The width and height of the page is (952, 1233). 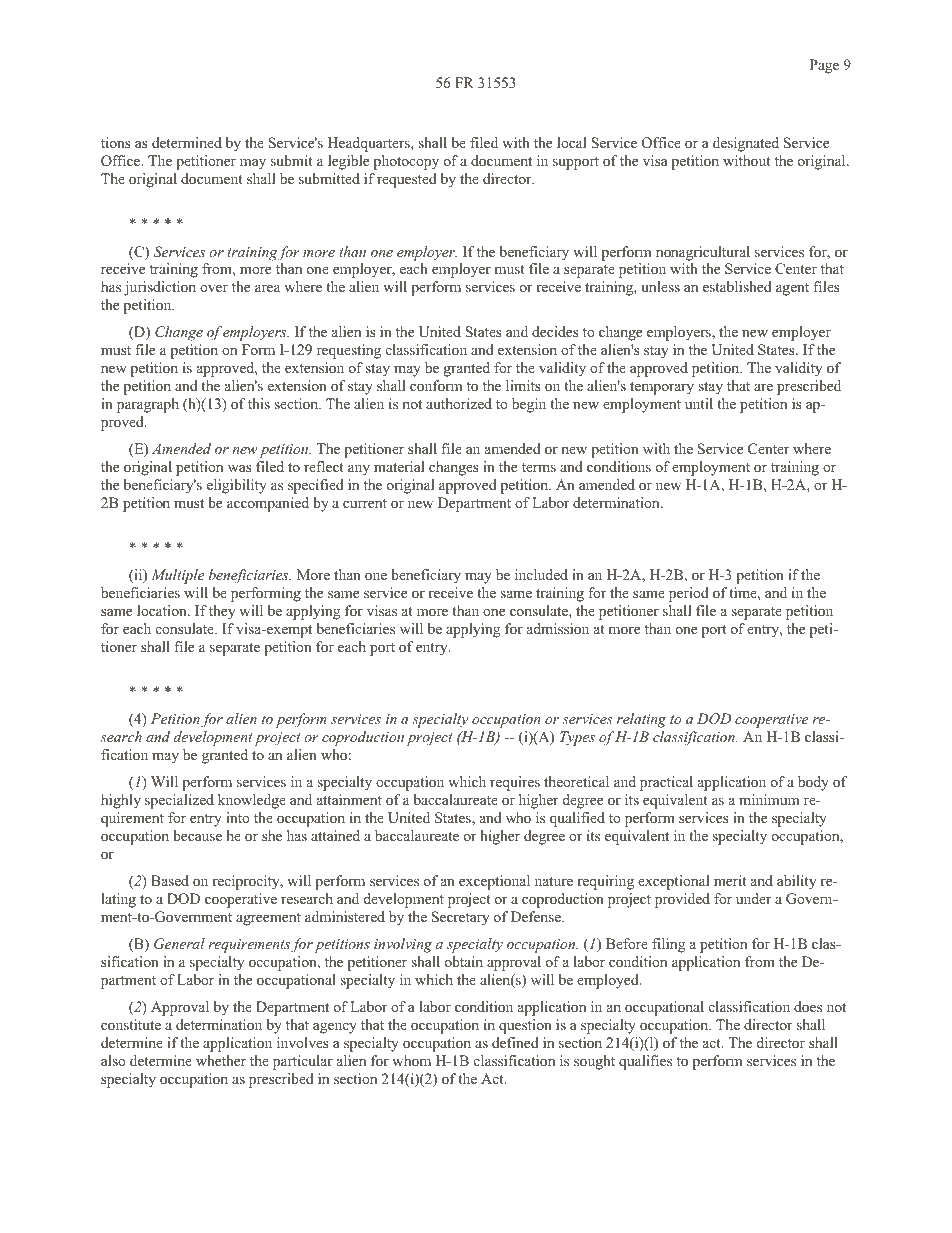 I want to click on legible, so click(x=348, y=162).
